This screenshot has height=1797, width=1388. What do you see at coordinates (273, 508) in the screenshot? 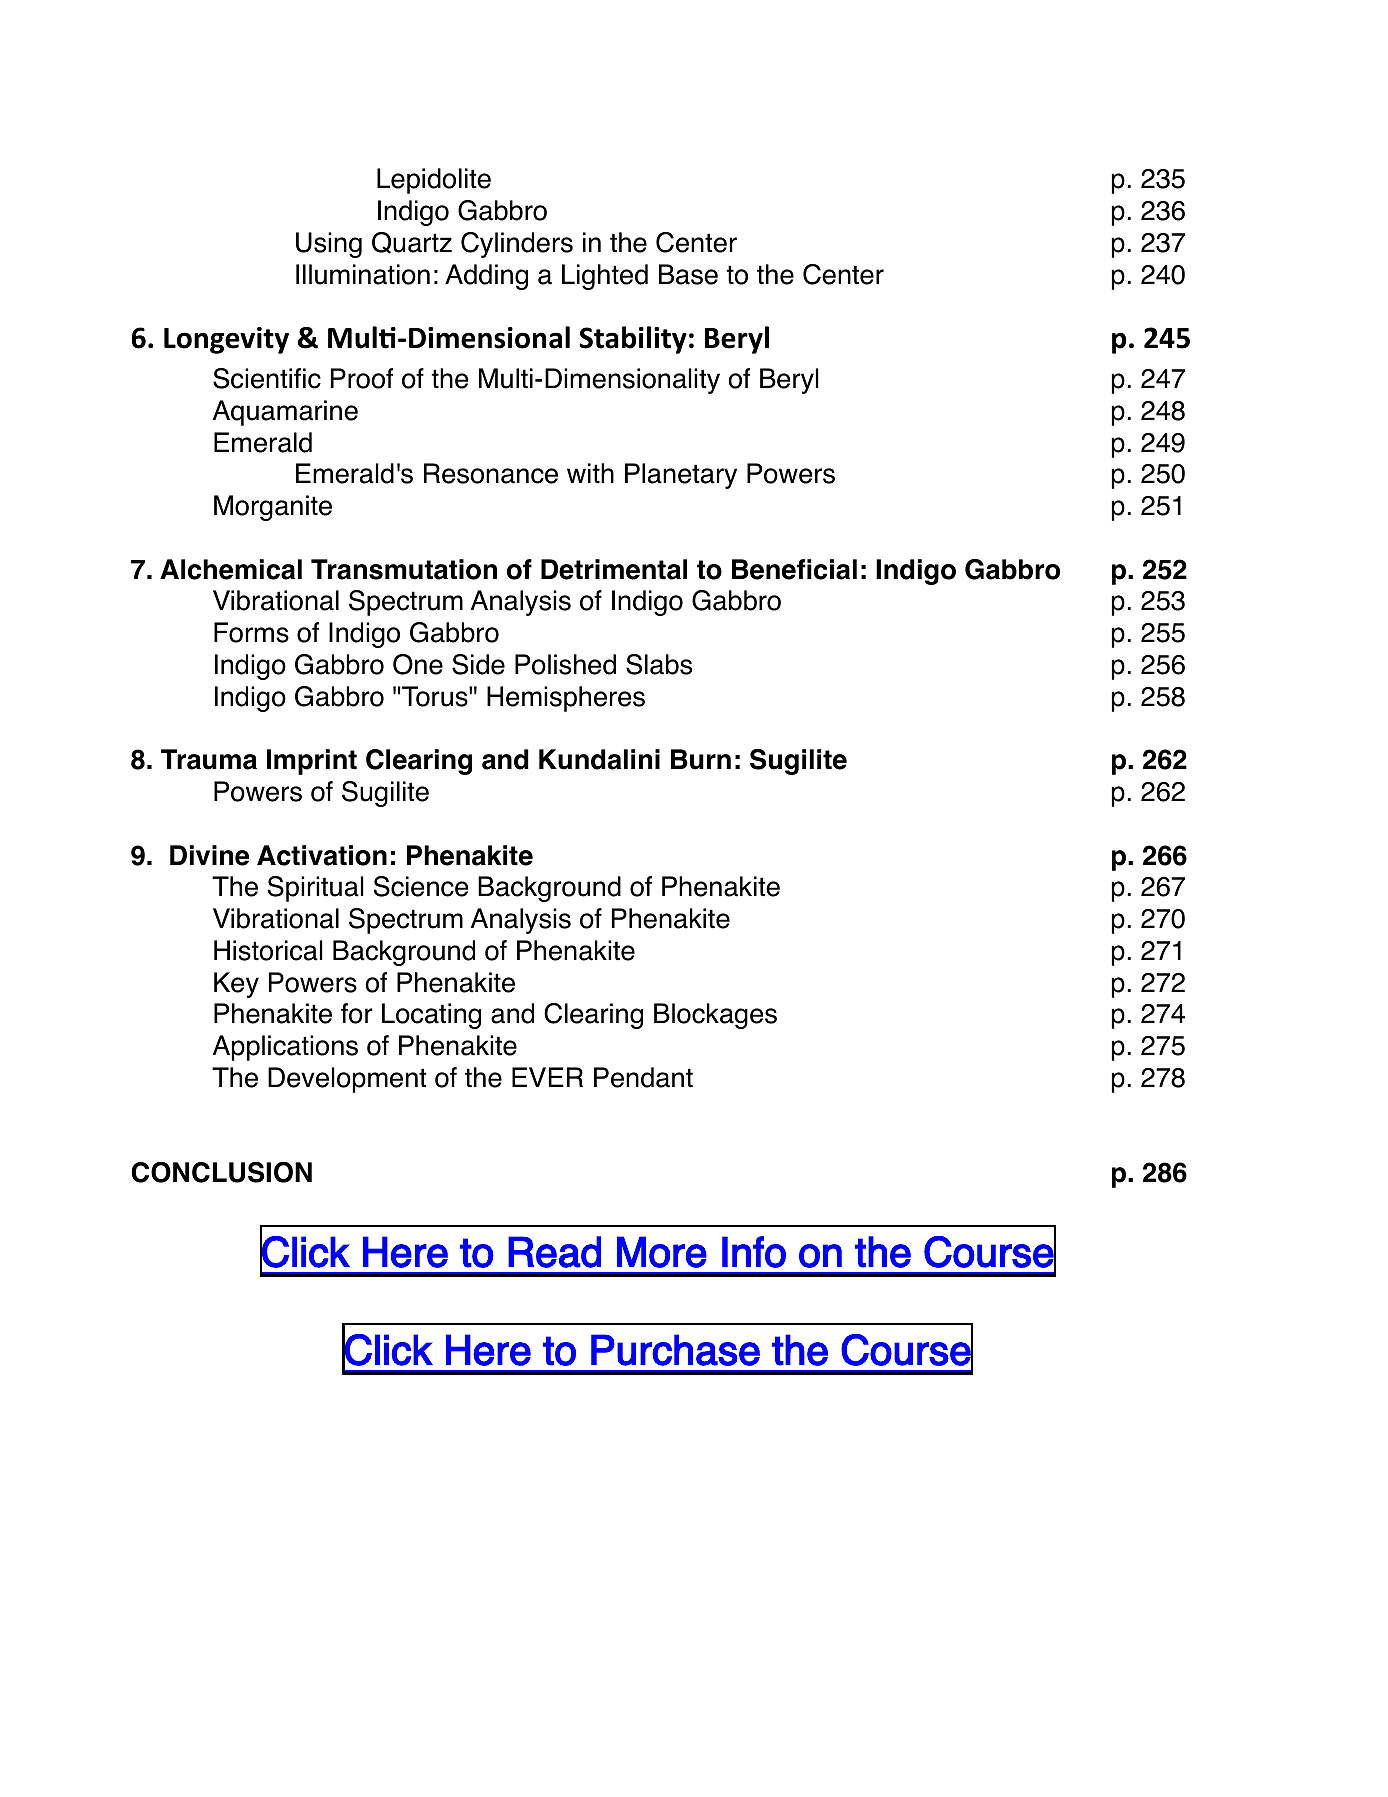
I see `Morganite` at bounding box center [273, 508].
